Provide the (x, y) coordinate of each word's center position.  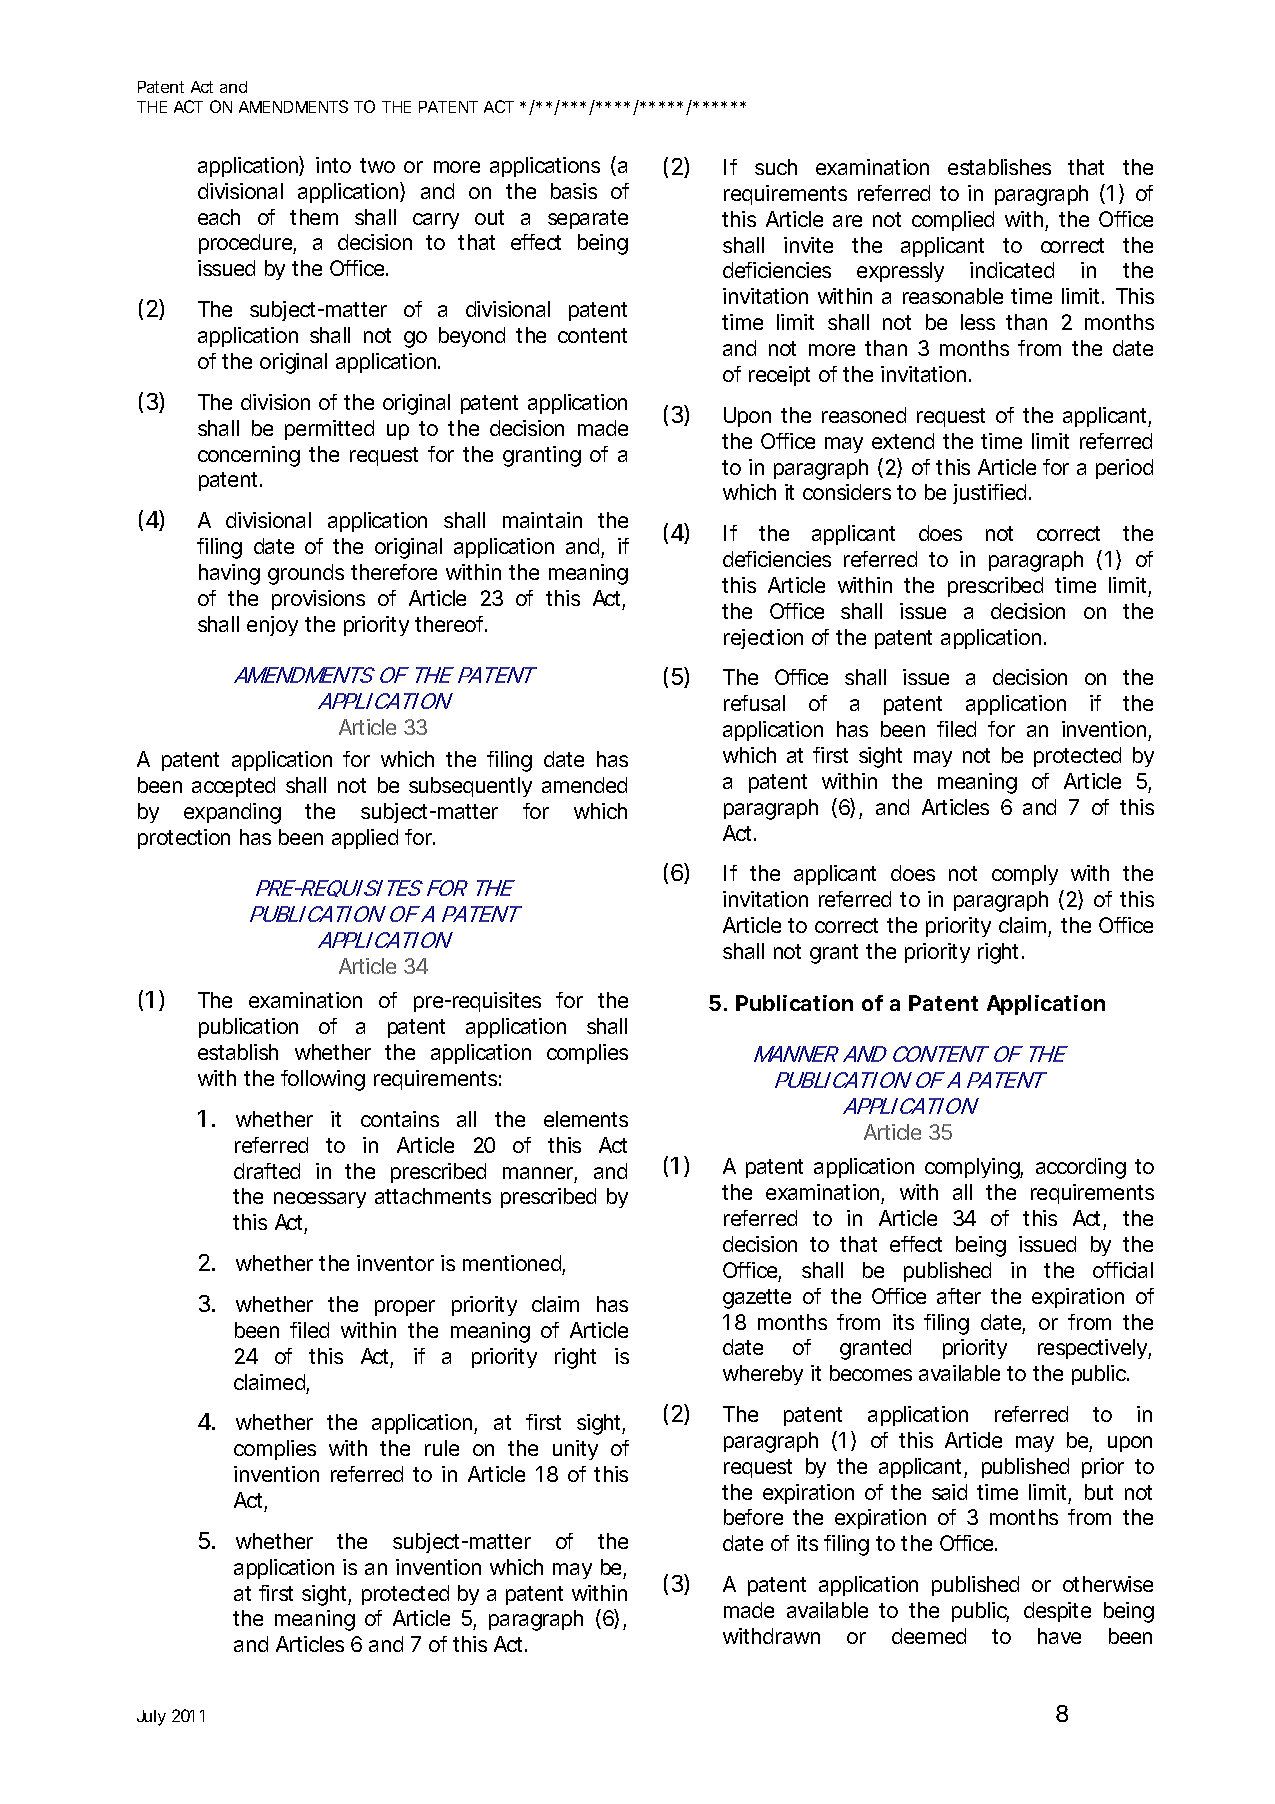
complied (953, 221)
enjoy (272, 626)
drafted (267, 1171)
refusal (754, 703)
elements (586, 1119)
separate (588, 219)
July (151, 1718)
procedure (245, 244)
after (959, 1296)
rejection (763, 639)
